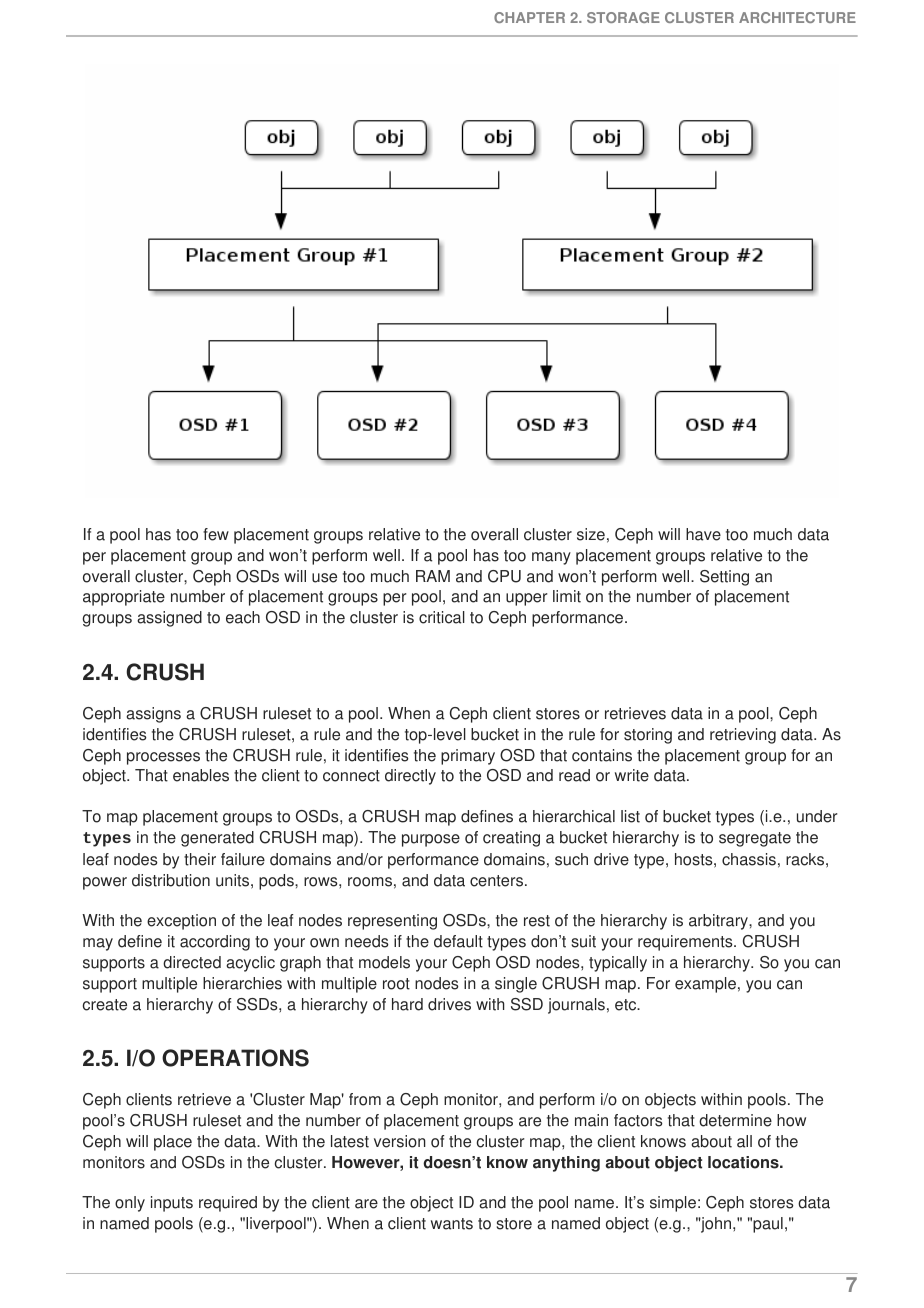  I want to click on inputs, so click(172, 1204).
